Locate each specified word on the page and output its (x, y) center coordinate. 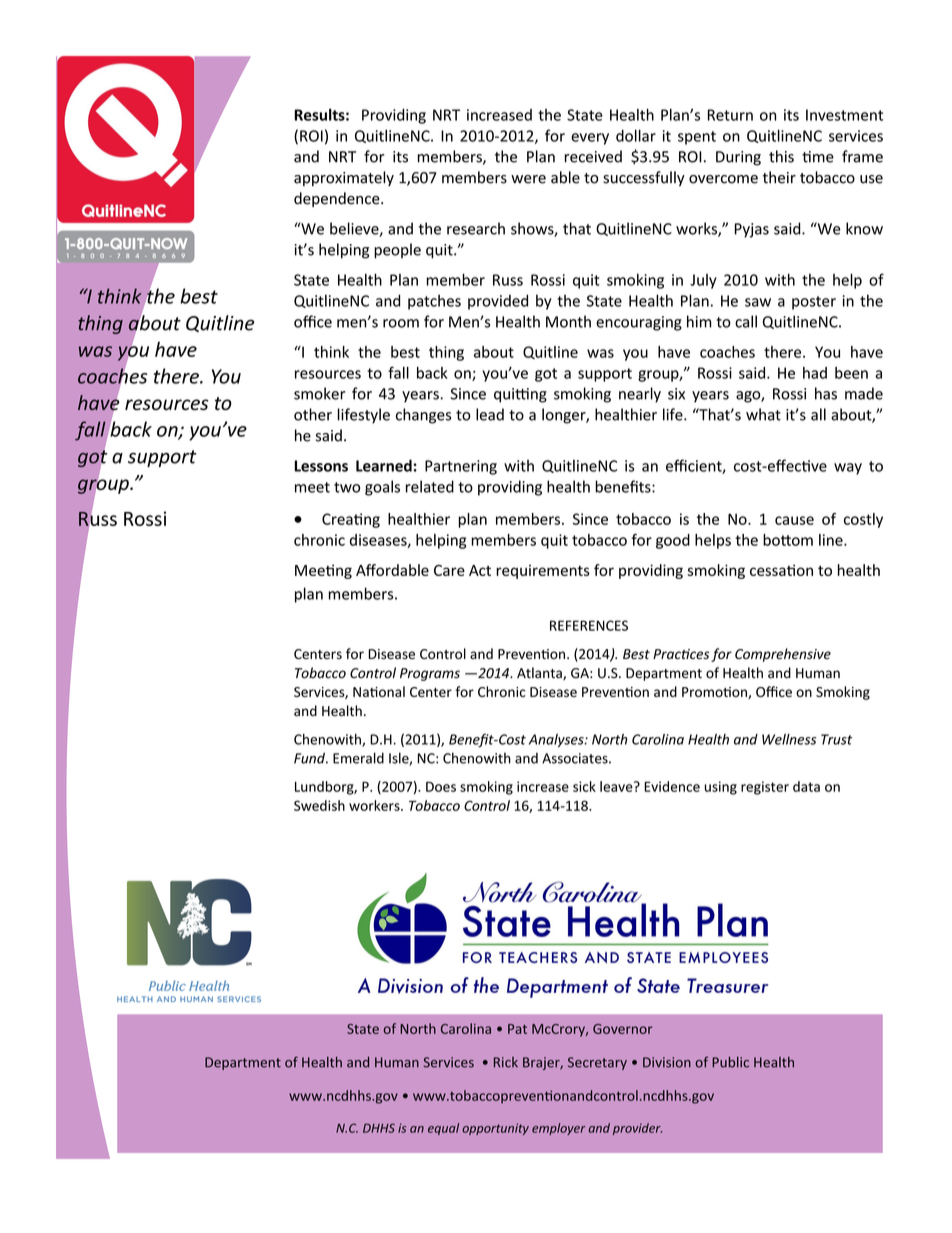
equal (443, 1129)
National (379, 691)
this (781, 156)
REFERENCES (589, 625)
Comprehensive (783, 655)
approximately (344, 178)
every (590, 139)
